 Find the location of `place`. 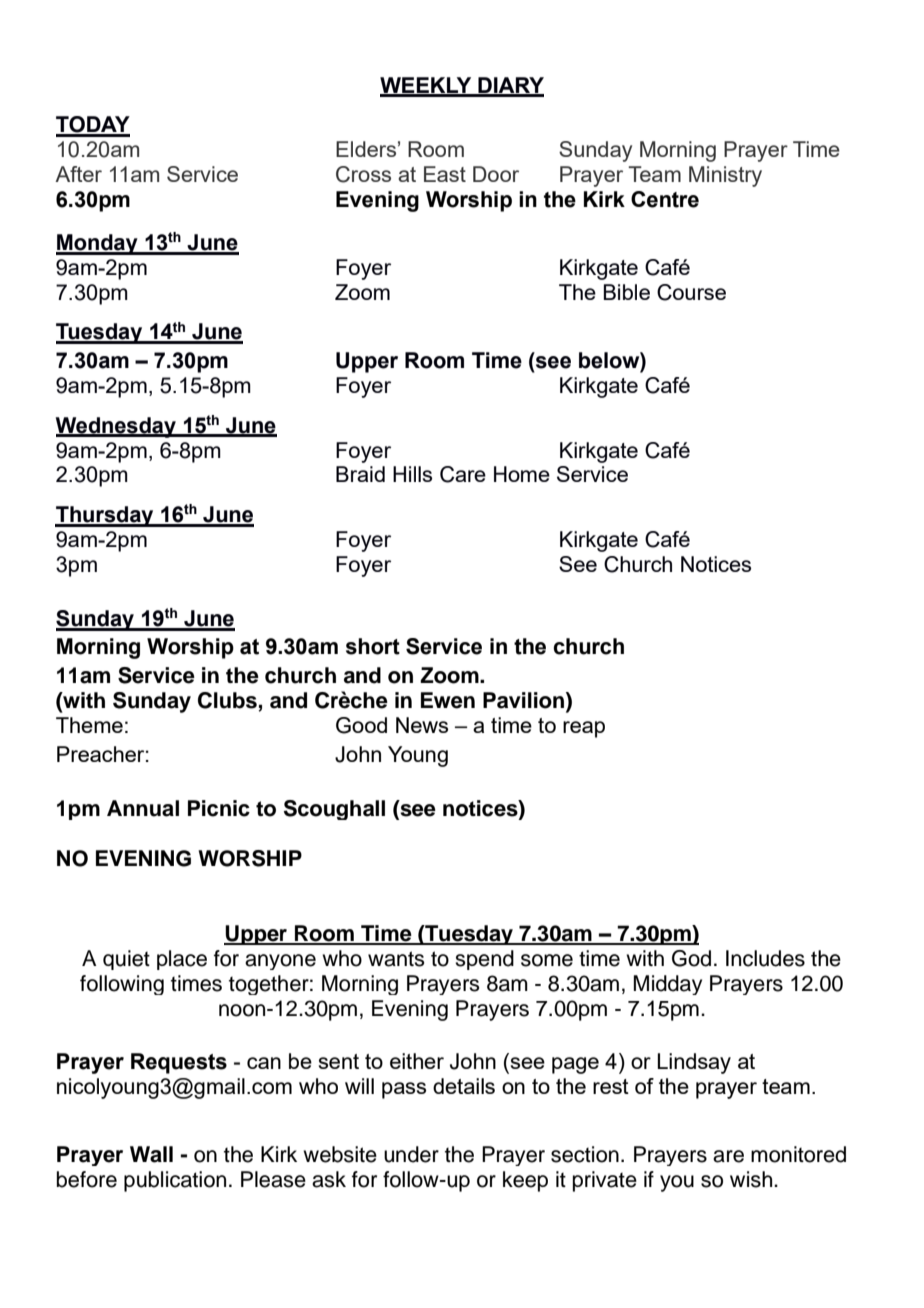

place is located at coordinates (182, 960).
